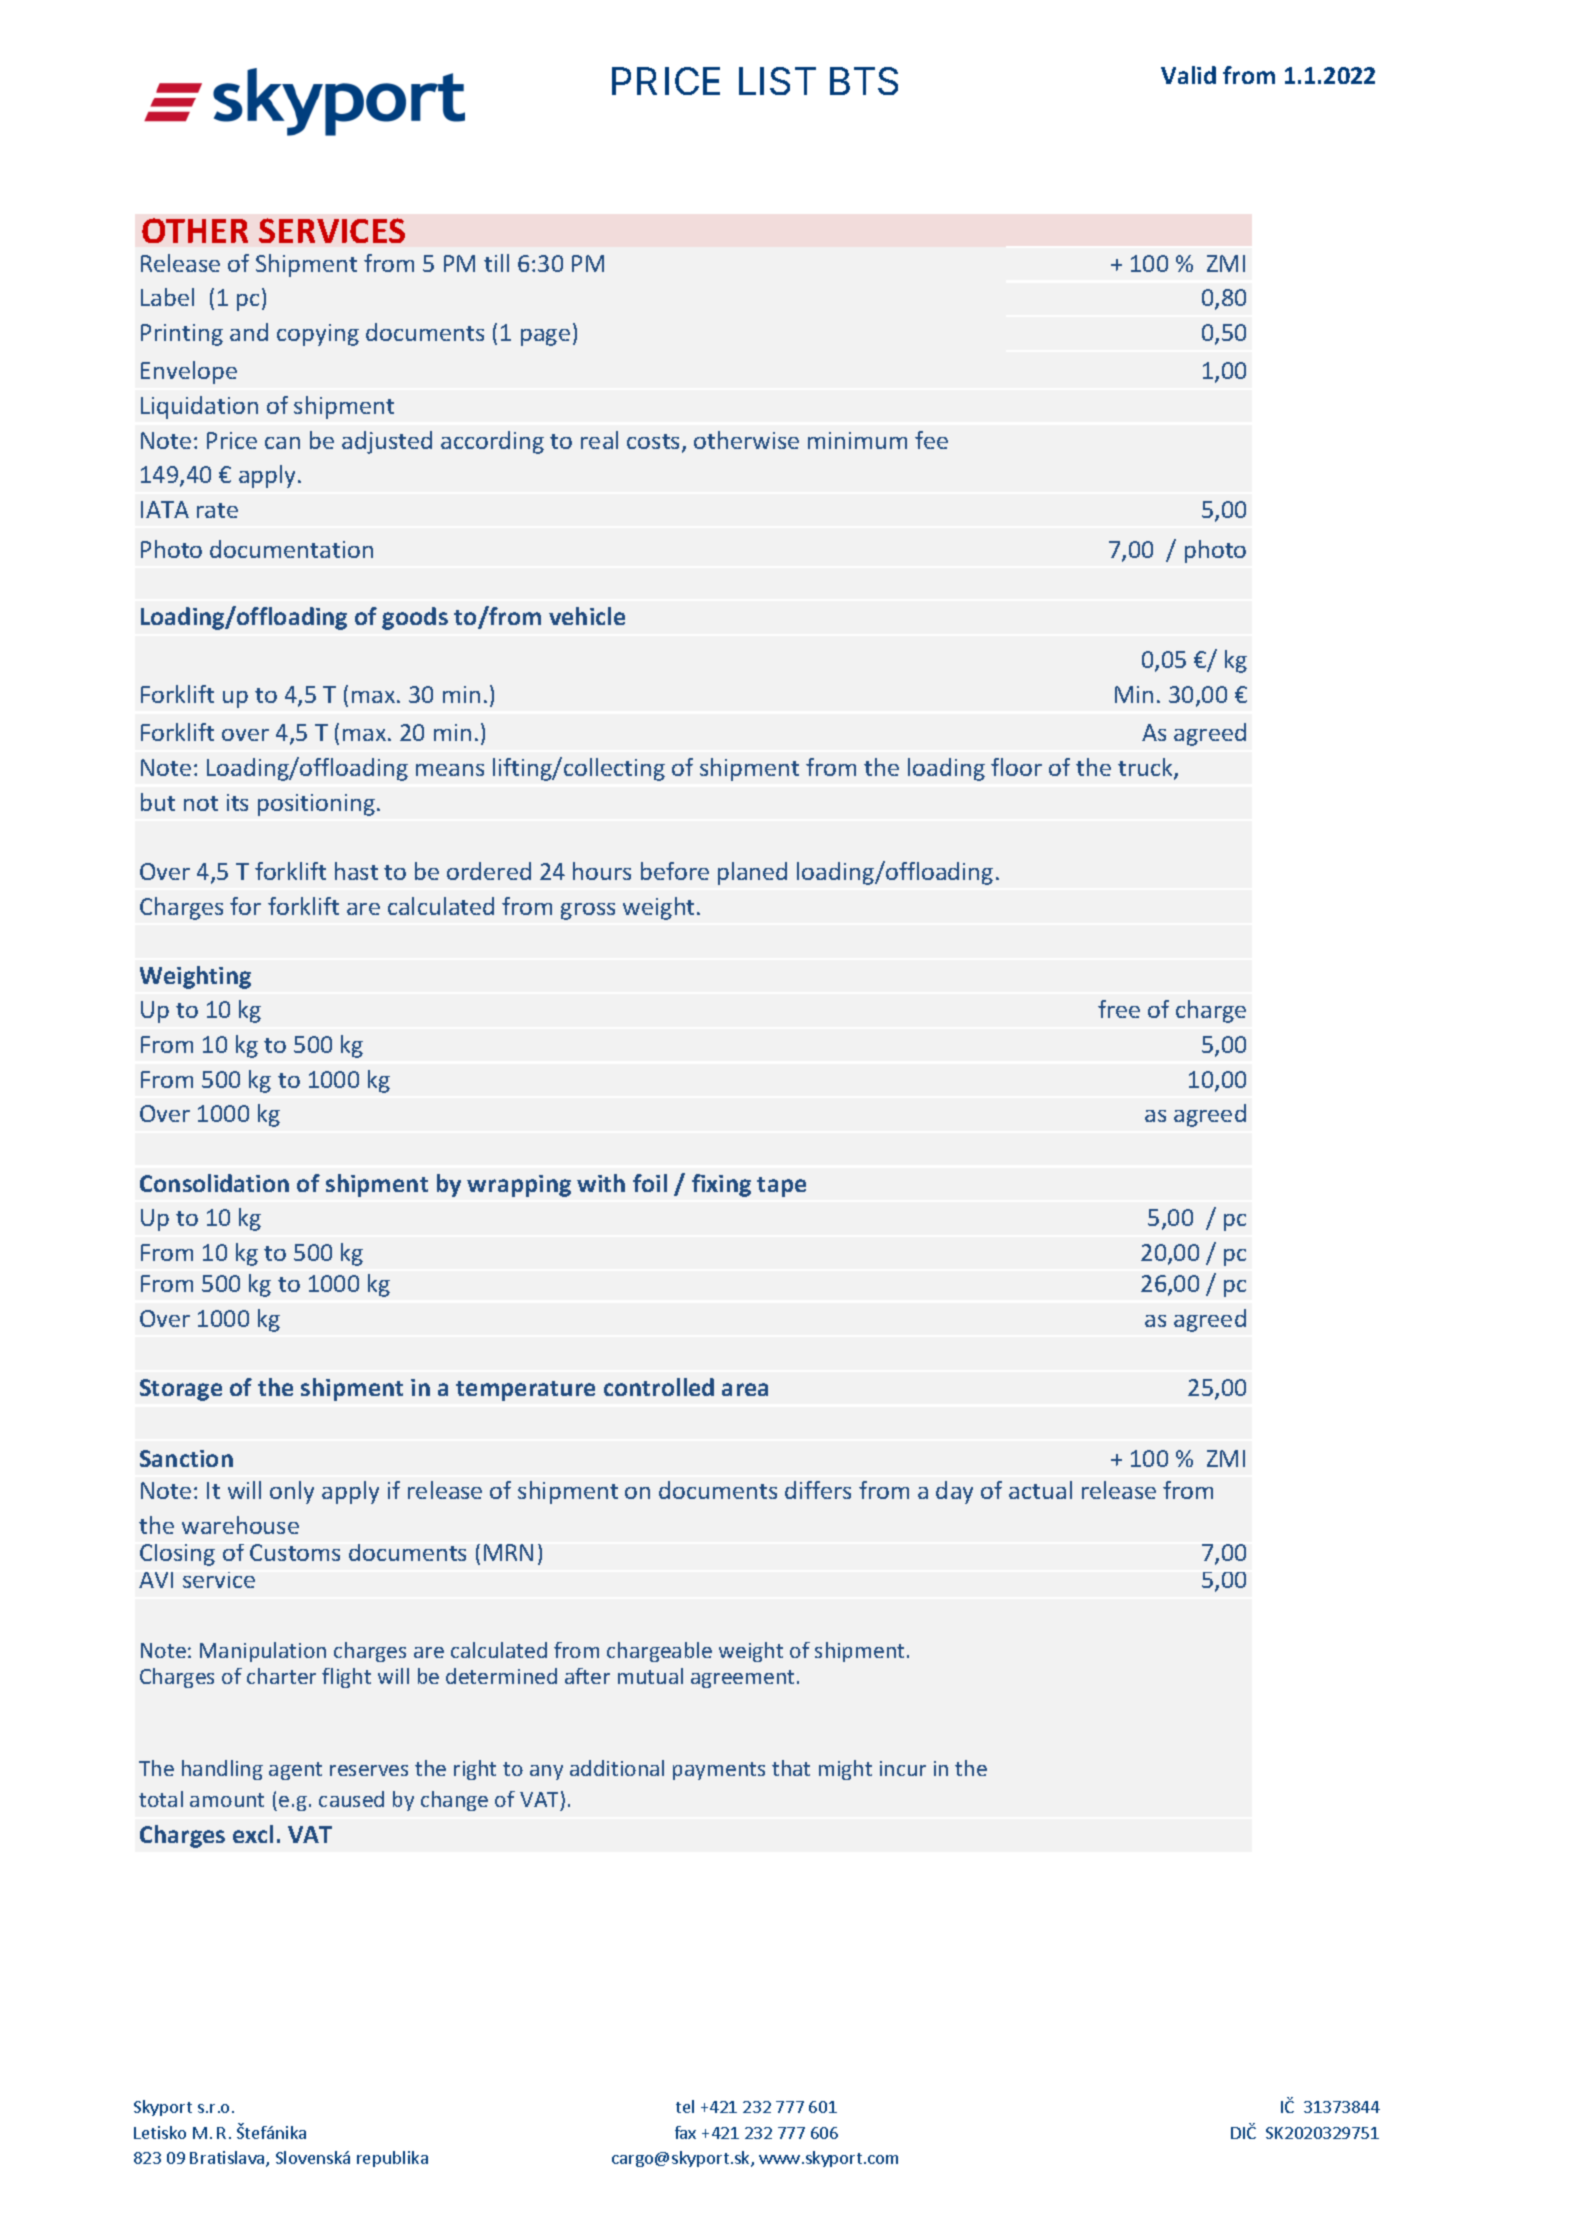 Image resolution: width=1576 pixels, height=2229 pixels. I want to click on tel, so click(685, 2106).
